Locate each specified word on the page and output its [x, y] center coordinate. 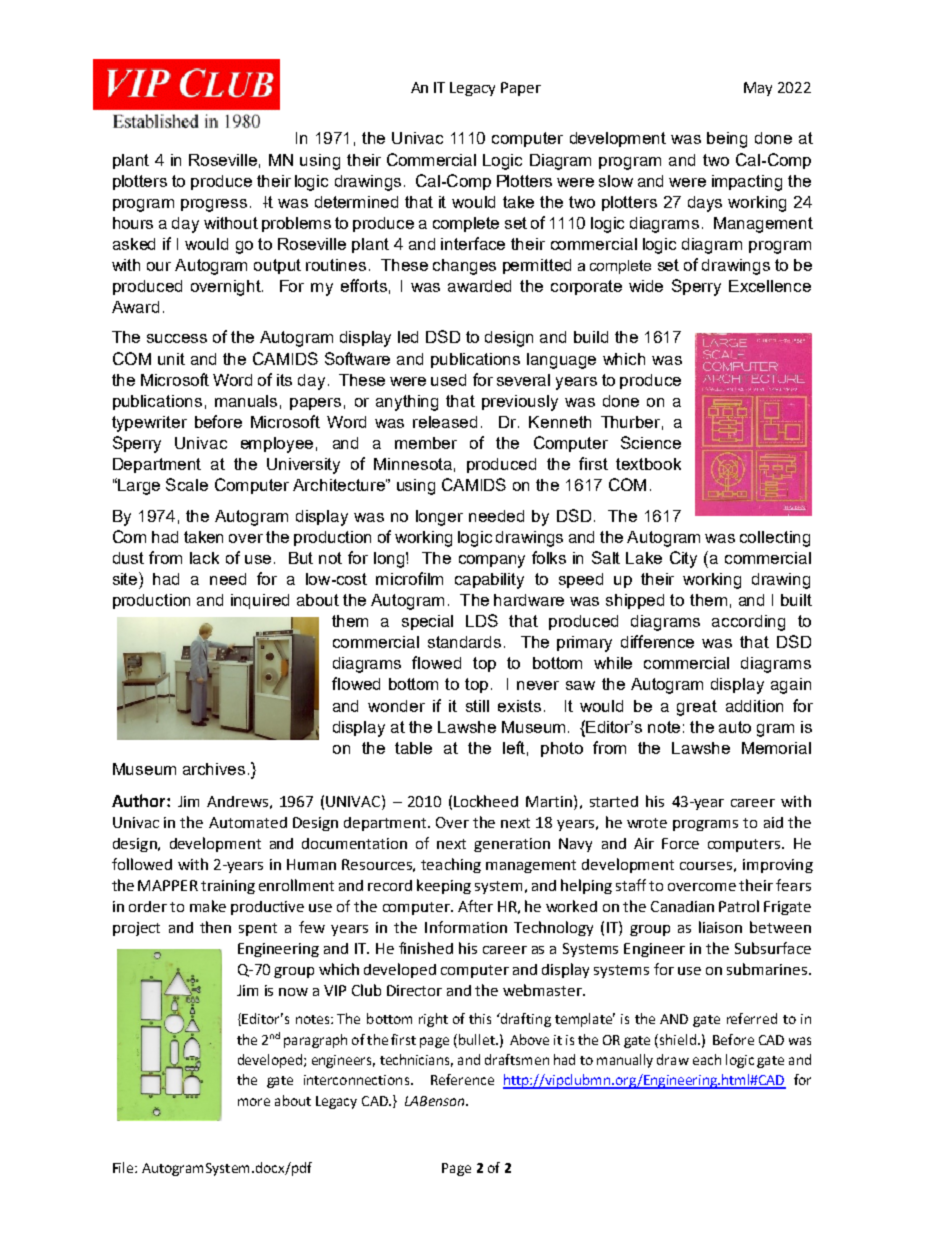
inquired [260, 601]
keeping [444, 886]
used [448, 380]
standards [464, 642]
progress [214, 205]
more [254, 1102]
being [727, 140]
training [228, 887]
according [748, 623]
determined [356, 202]
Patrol [739, 906]
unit [171, 359]
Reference [462, 1079]
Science [651, 442]
